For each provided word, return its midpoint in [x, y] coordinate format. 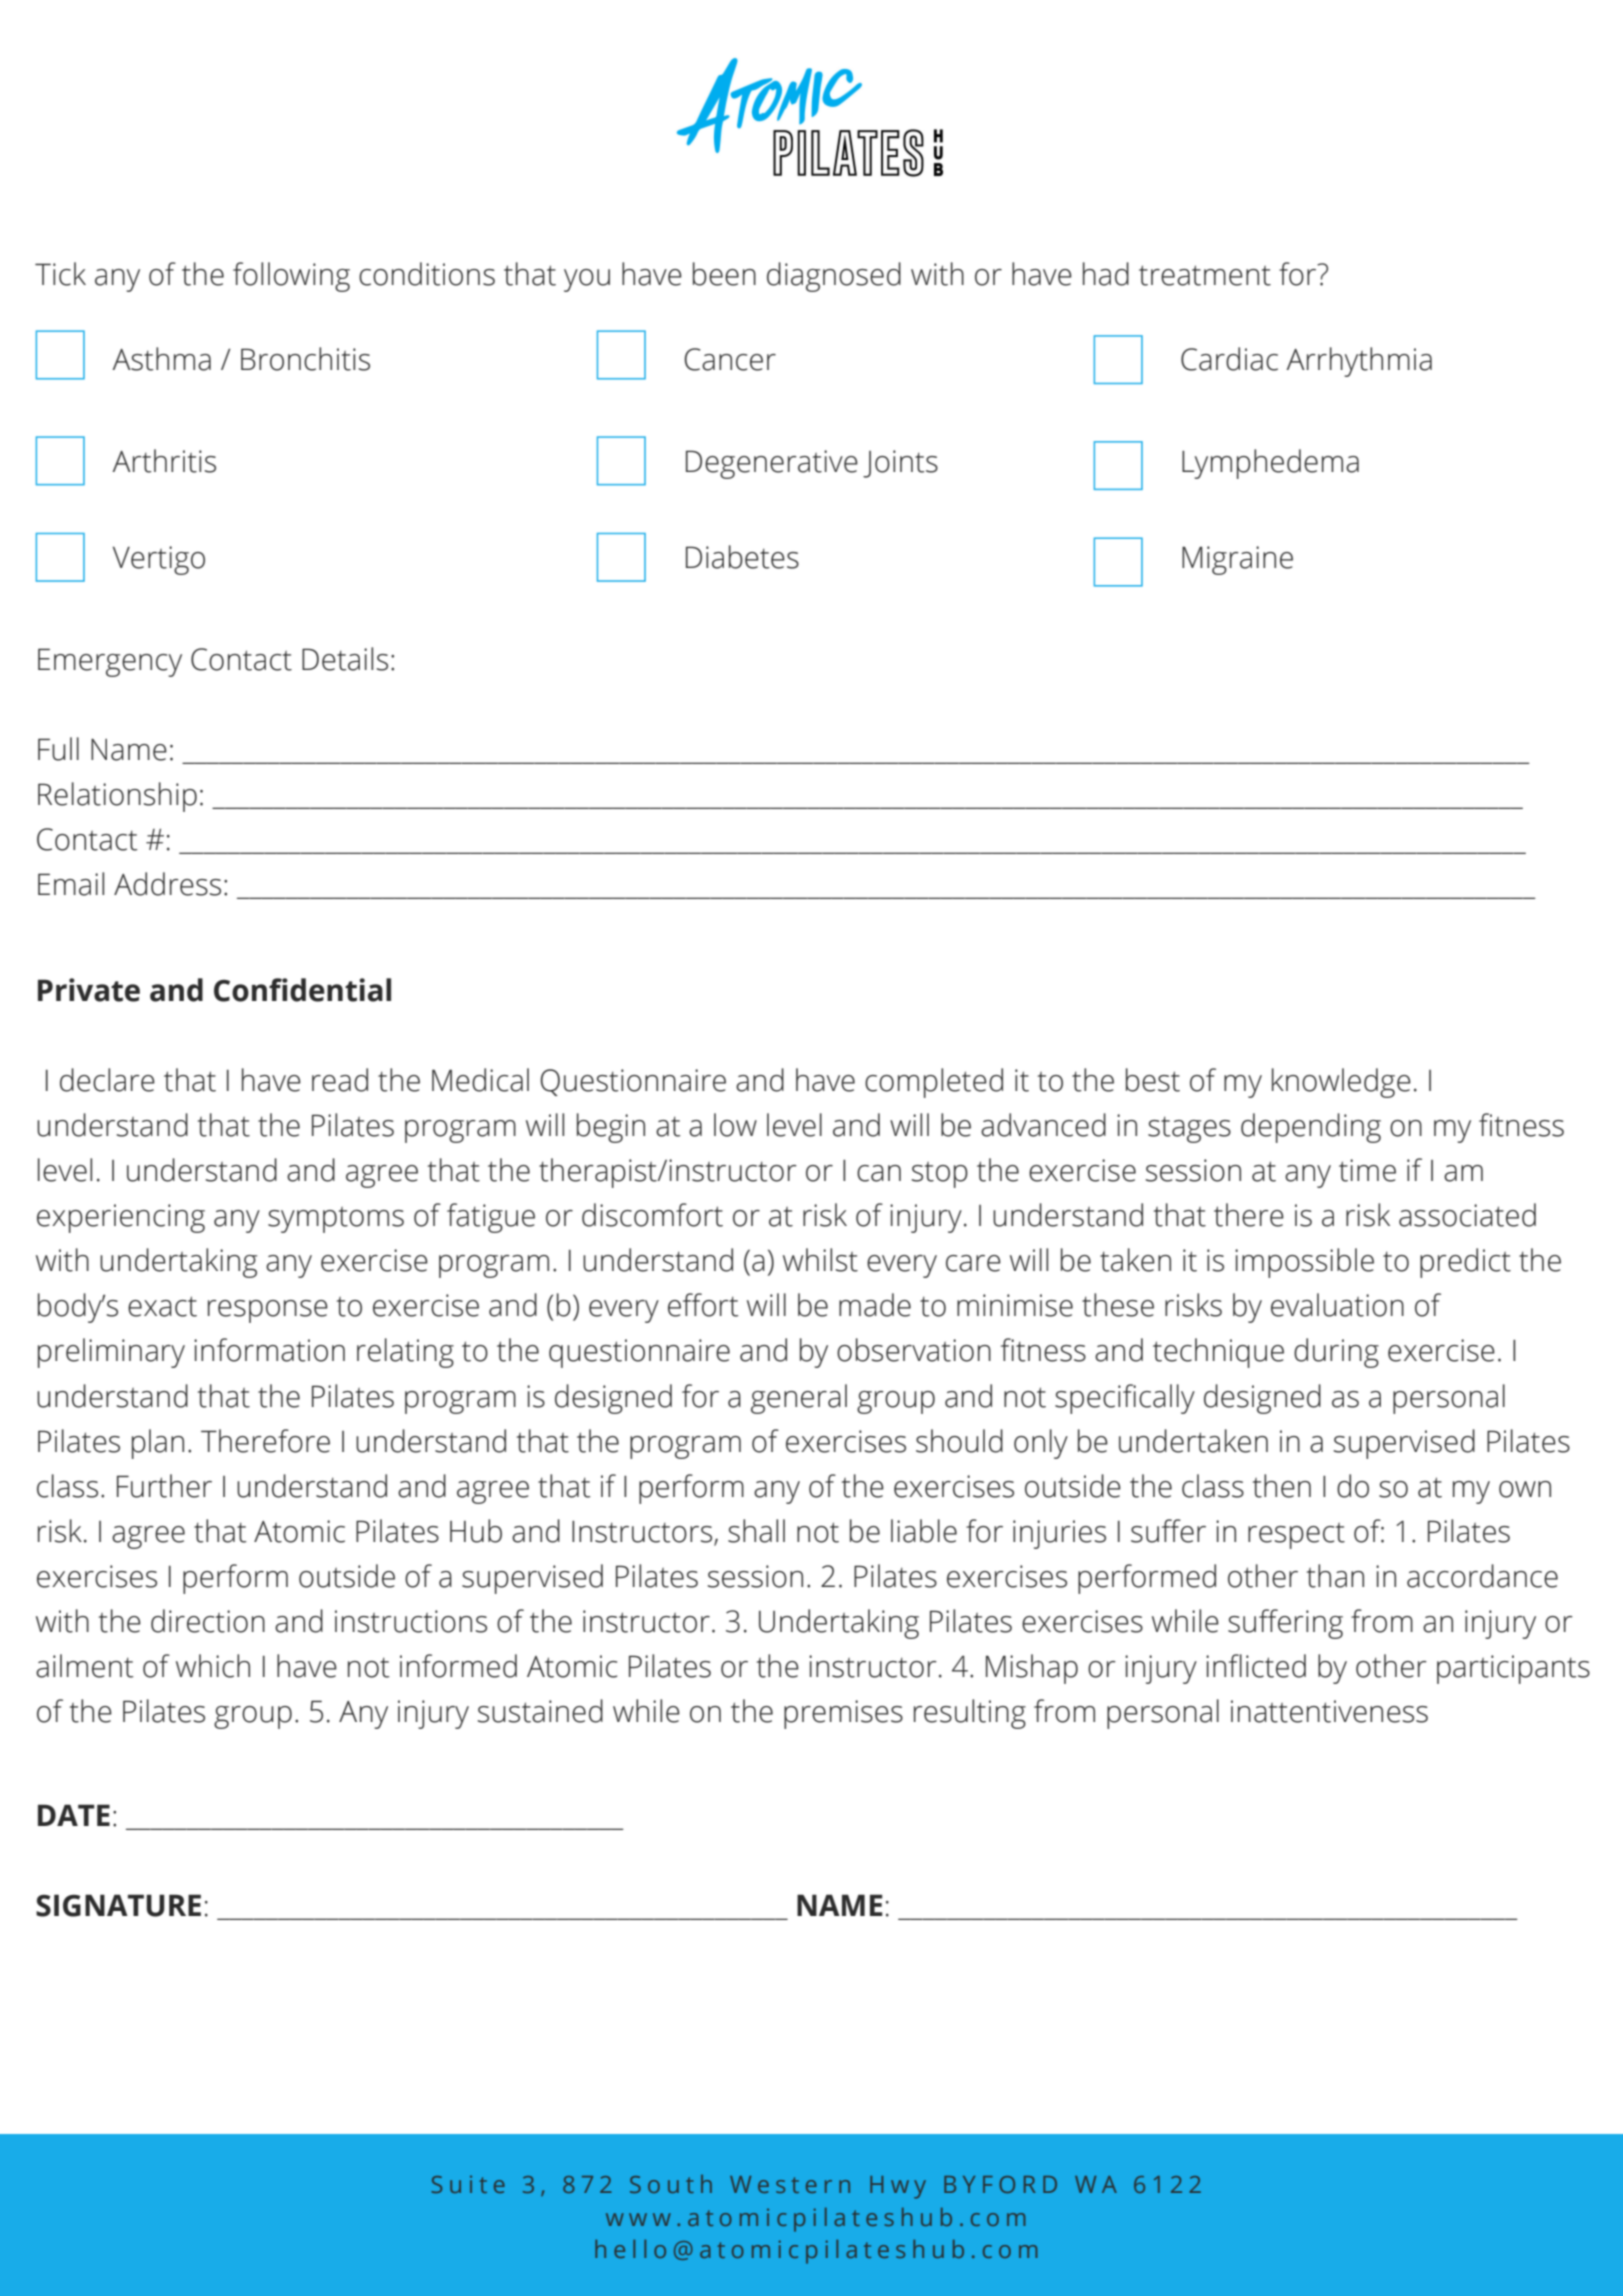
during [1336, 1353]
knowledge [1341, 1083]
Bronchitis [305, 359]
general [799, 1399]
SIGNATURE [118, 1905]
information [269, 1350]
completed [934, 1083]
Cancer [730, 359]
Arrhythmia [1359, 362]
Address [167, 884]
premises [843, 1714]
